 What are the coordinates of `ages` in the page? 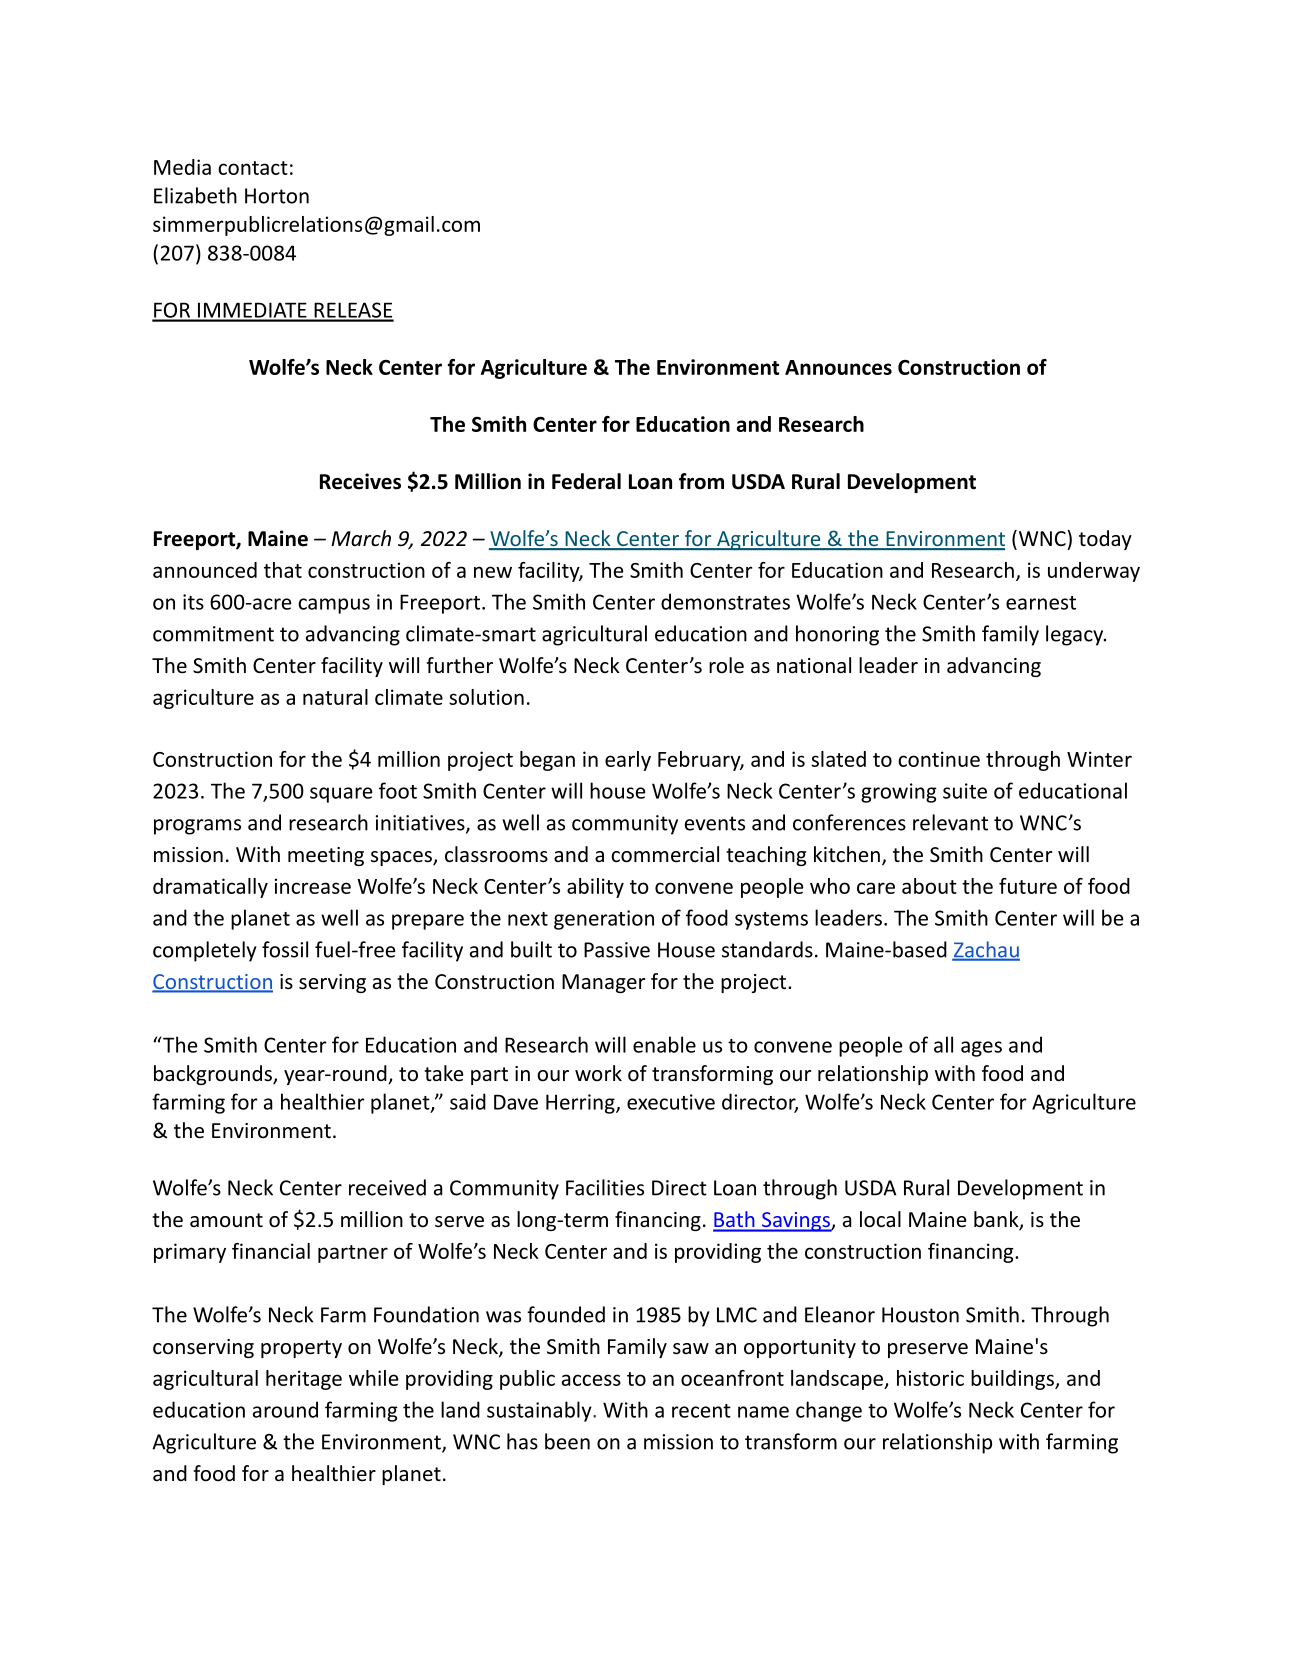 It's located at (981, 1049).
